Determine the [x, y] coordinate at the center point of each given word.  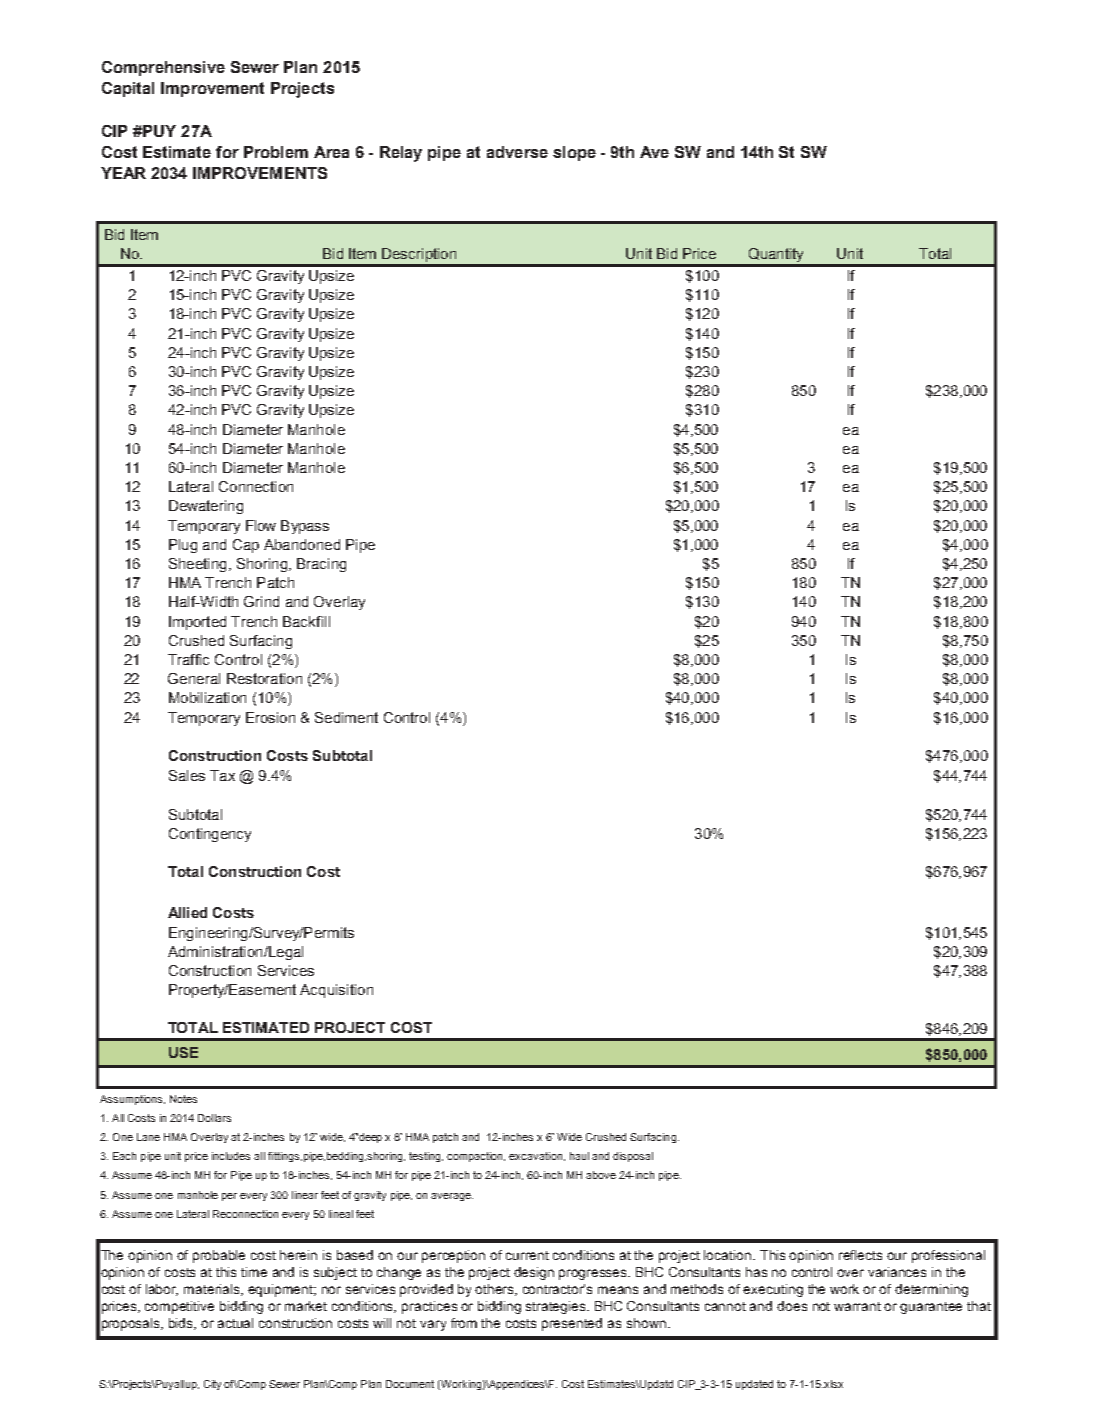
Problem [276, 152]
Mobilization [207, 697]
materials [213, 1290]
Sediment [346, 717]
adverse [517, 152]
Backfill [306, 621]
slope [574, 153]
